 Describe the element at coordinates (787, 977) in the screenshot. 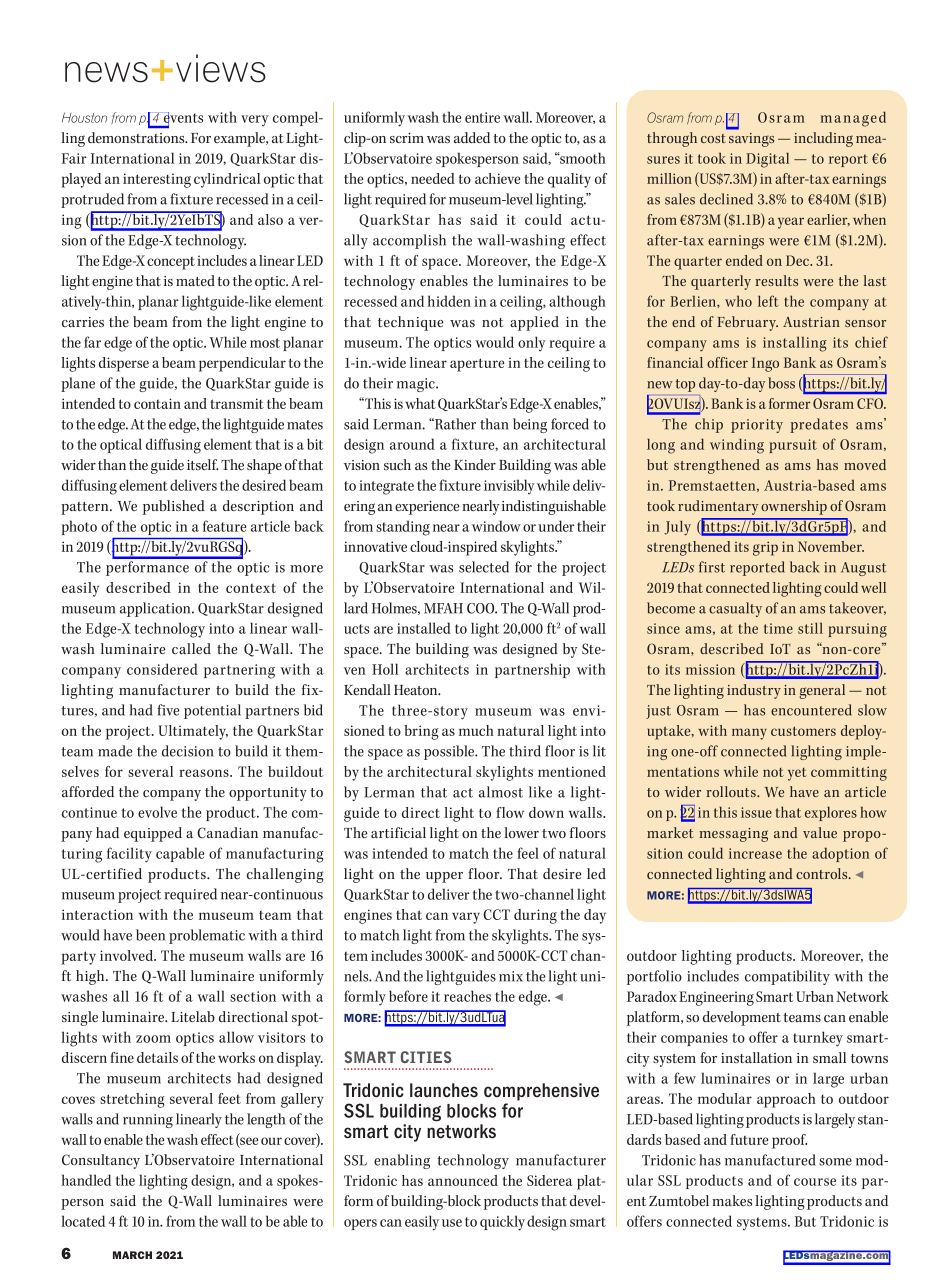

I see `compatibility` at that location.
